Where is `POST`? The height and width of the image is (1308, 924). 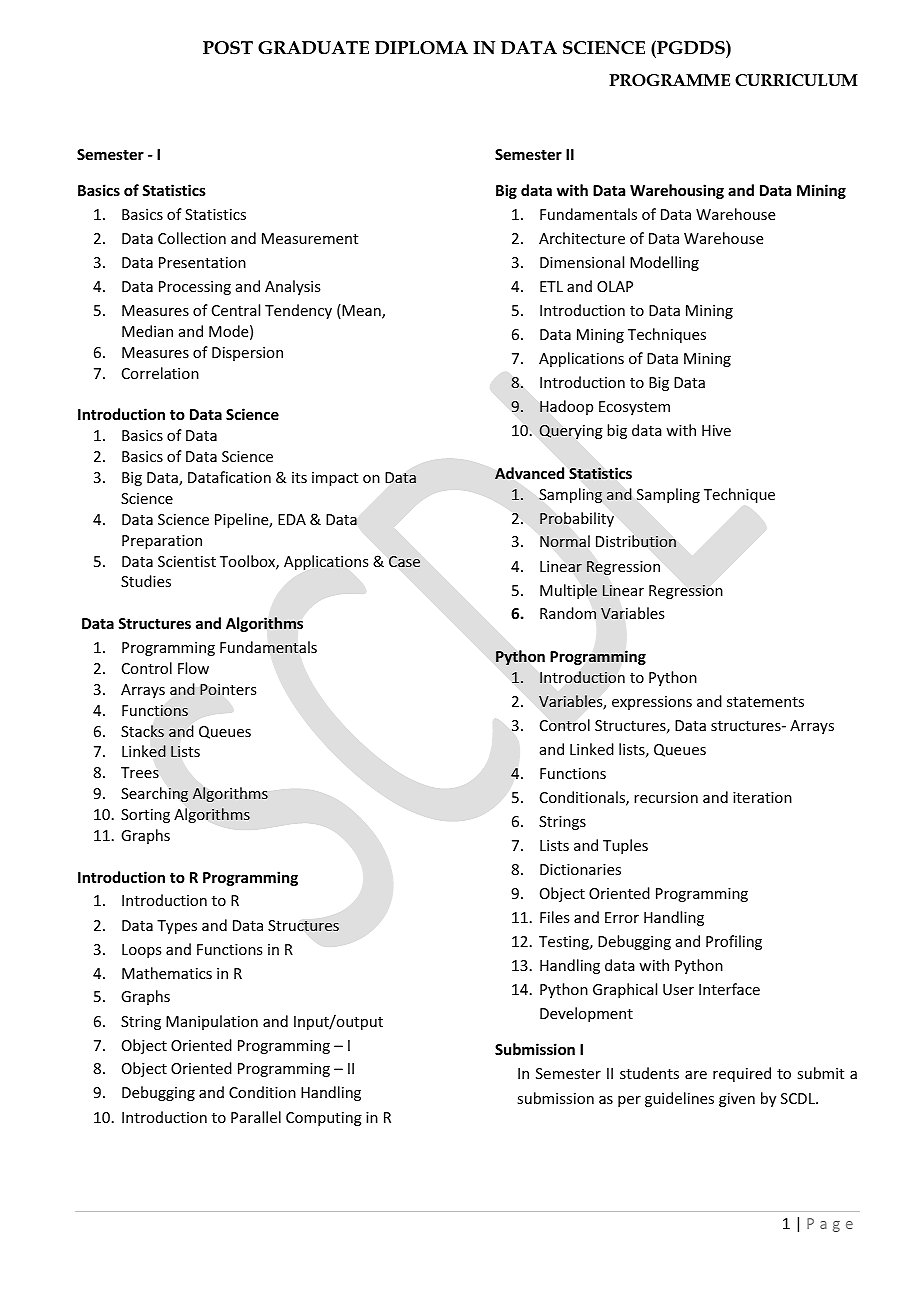 POST is located at coordinates (228, 48).
